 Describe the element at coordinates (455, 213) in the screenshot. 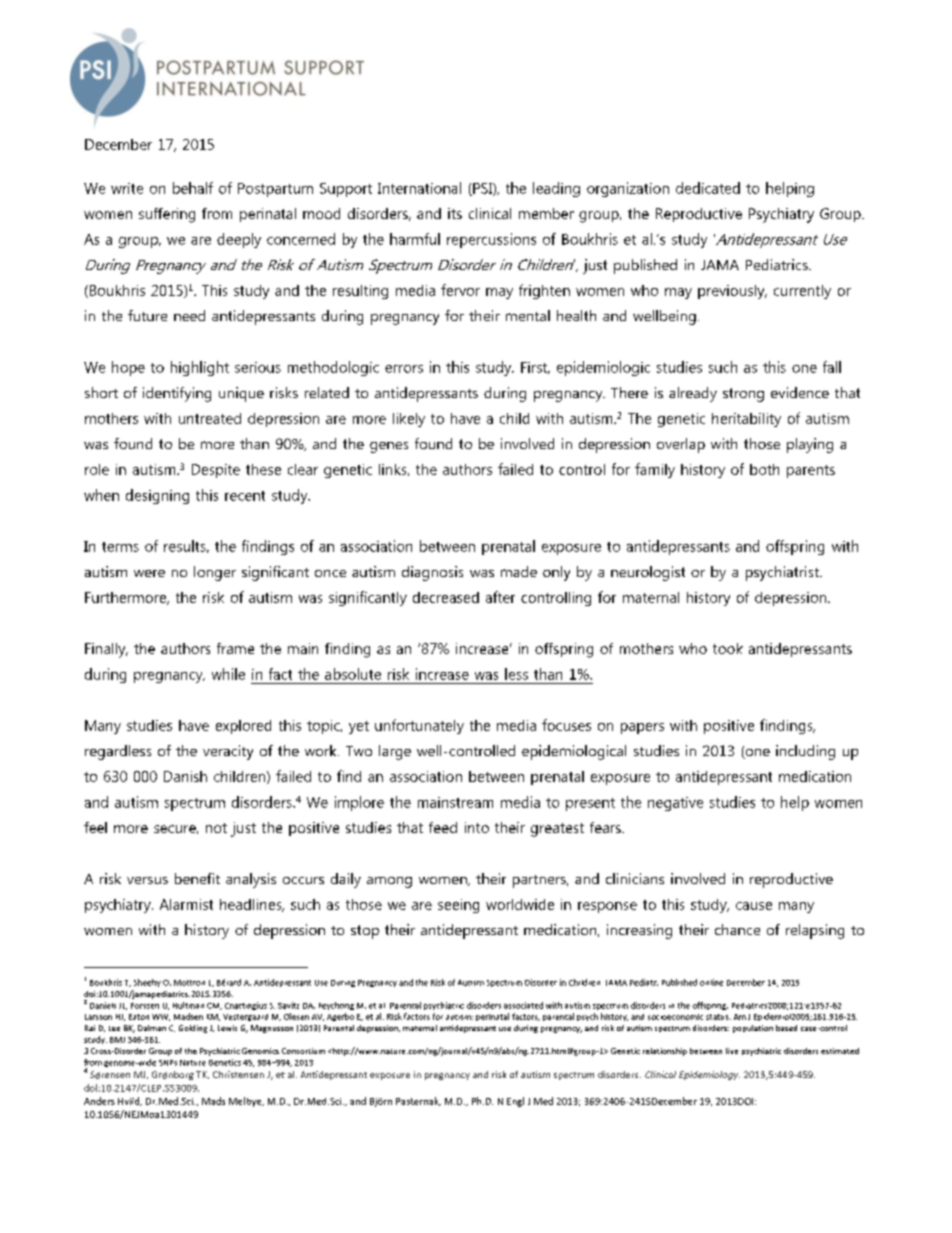

I see `its` at that location.
